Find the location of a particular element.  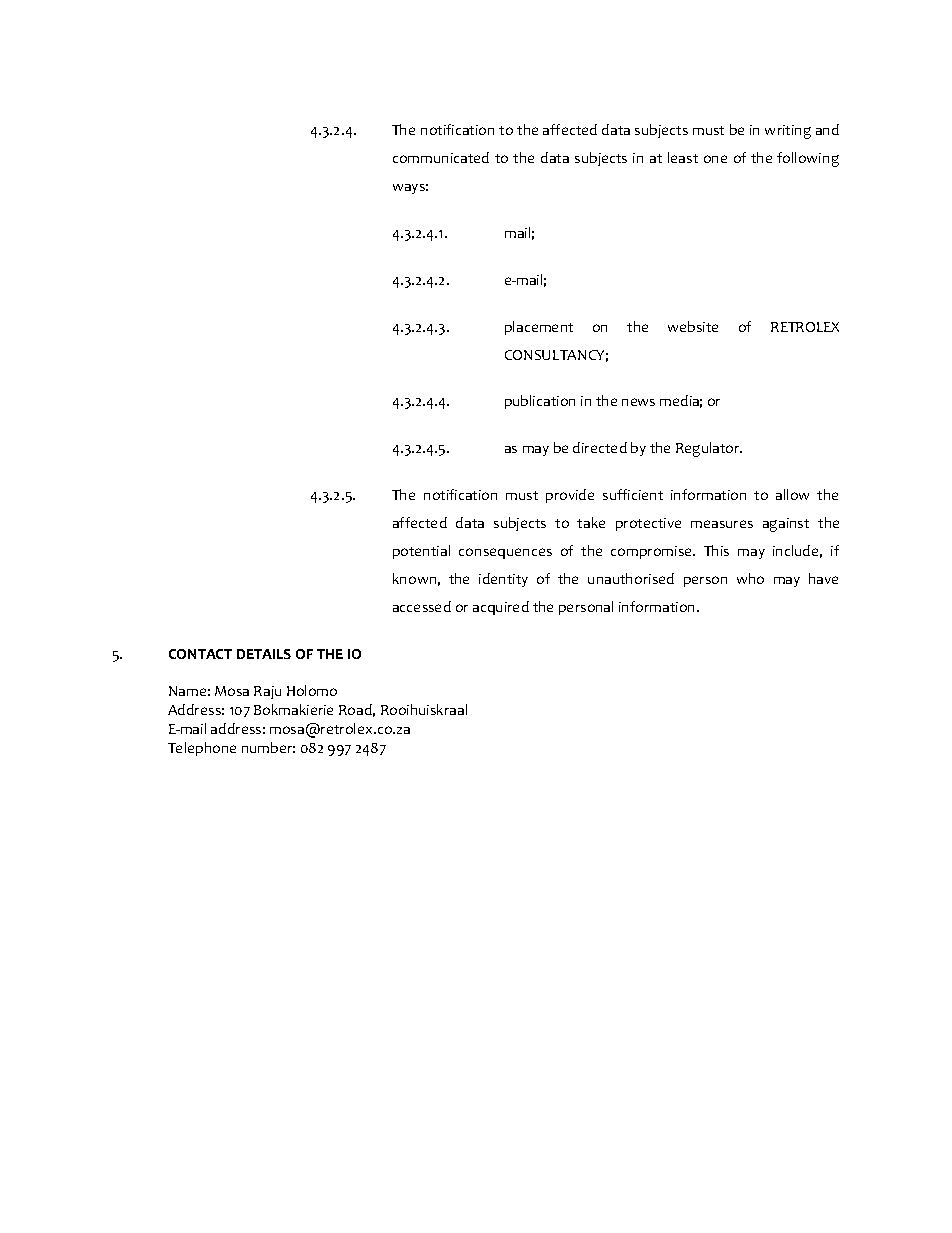

Regulator is located at coordinates (709, 449).
